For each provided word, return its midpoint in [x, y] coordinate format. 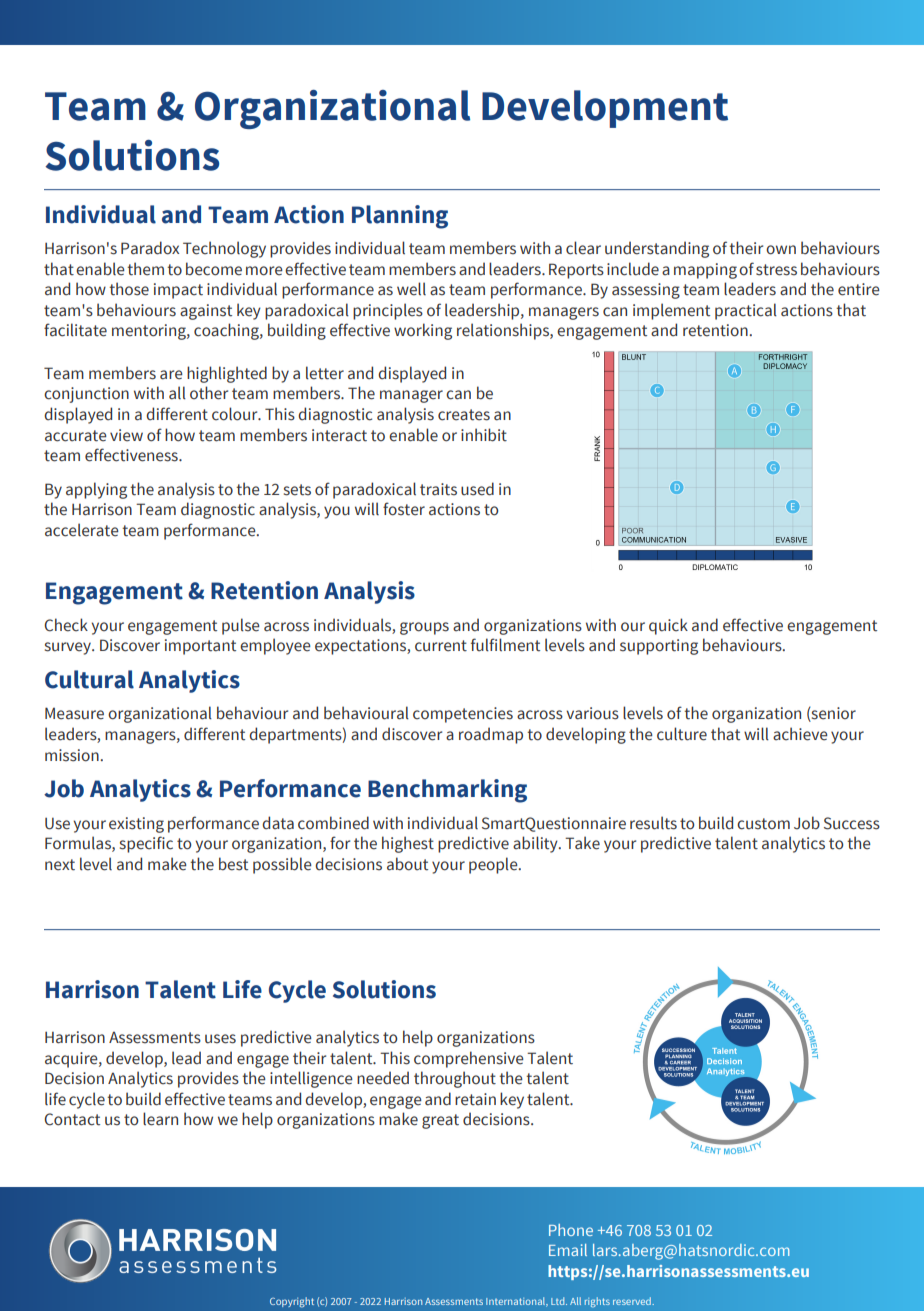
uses [220, 1039]
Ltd [559, 1301]
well [411, 289]
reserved [633, 1301]
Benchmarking [447, 791]
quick [668, 626]
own [781, 250]
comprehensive [469, 1059]
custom [763, 824]
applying [96, 490]
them [145, 269]
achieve [800, 734]
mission [73, 755]
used [477, 489]
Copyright [292, 1302]
